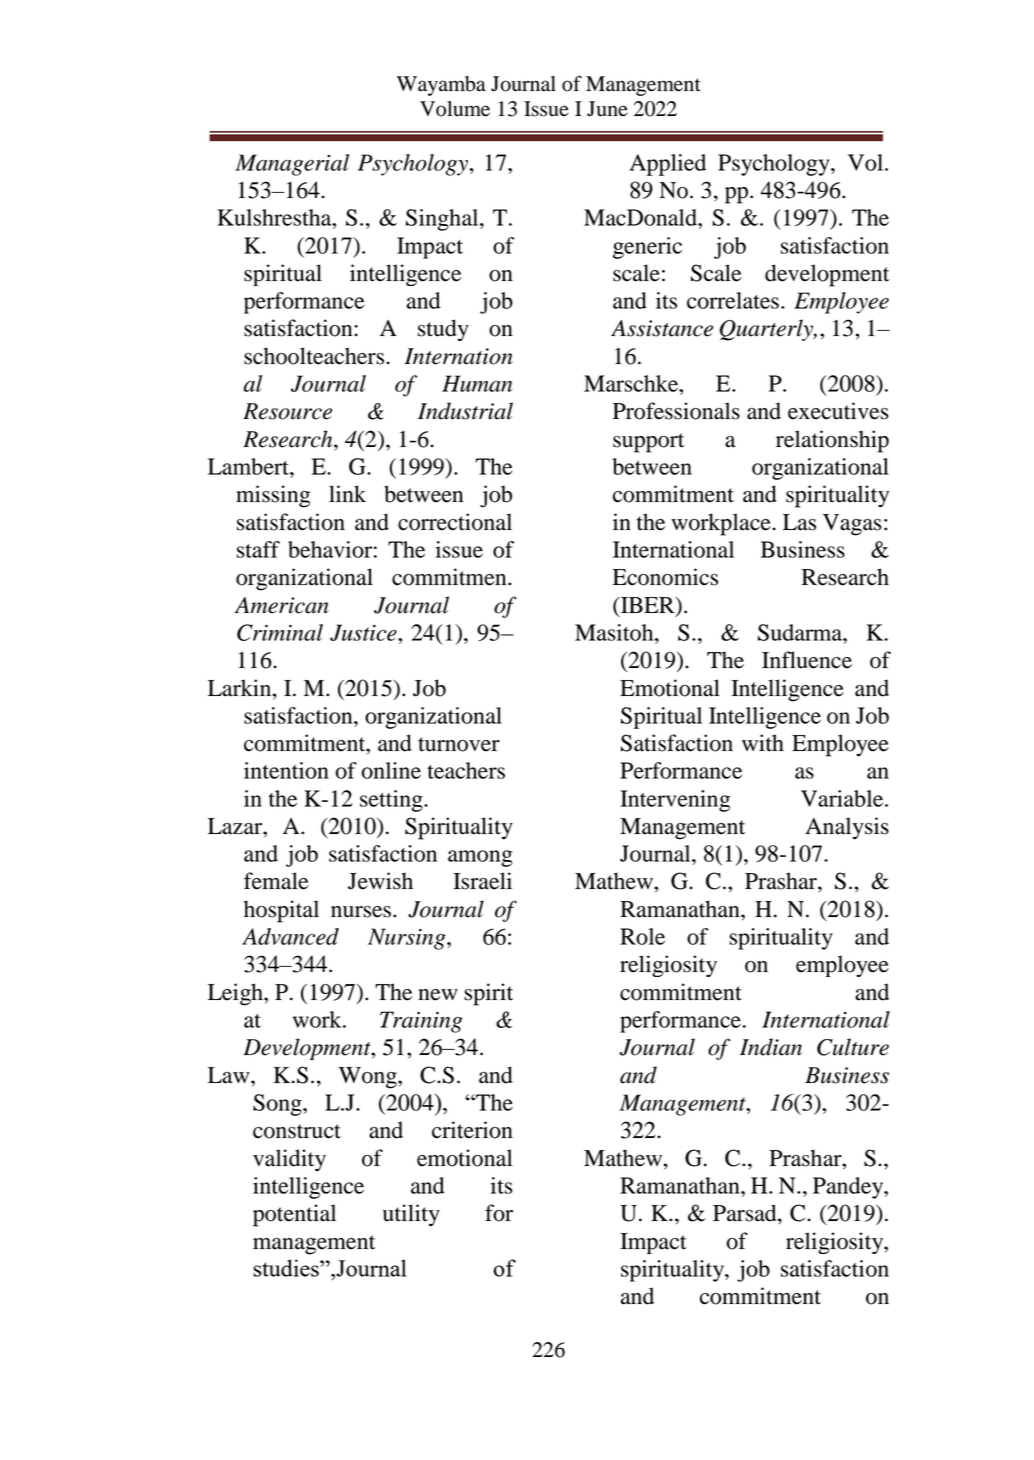 The height and width of the page is (1460, 1034). What do you see at coordinates (807, 660) in the page?
I see `Influence` at bounding box center [807, 660].
